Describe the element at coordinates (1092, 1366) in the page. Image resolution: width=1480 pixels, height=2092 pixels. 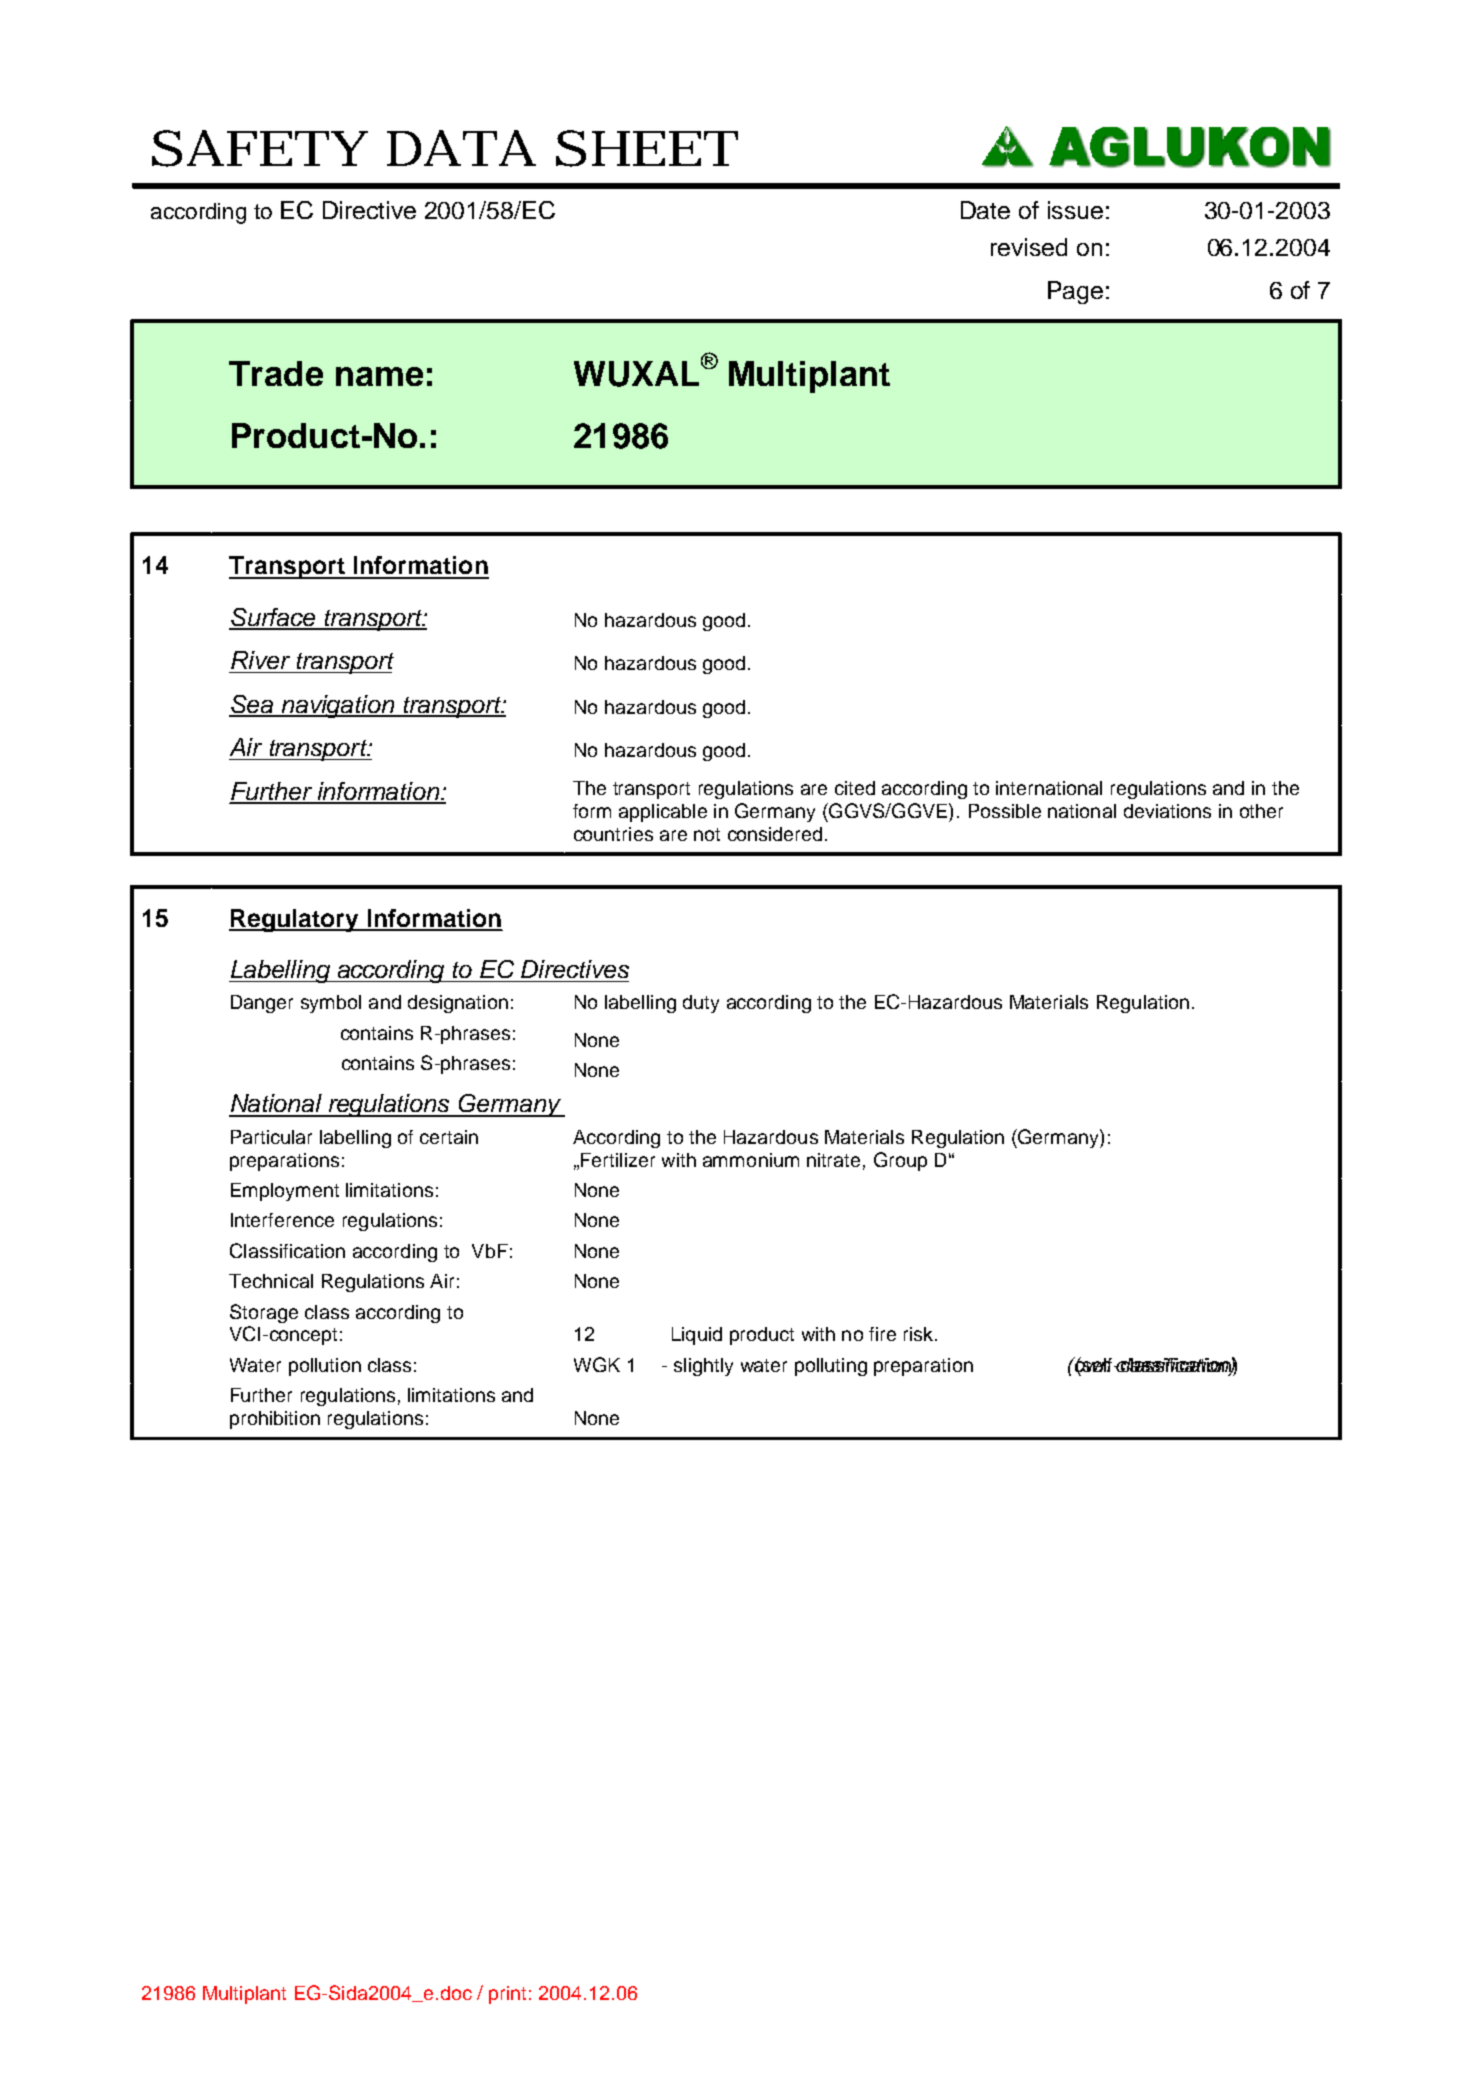
I see `own` at that location.
